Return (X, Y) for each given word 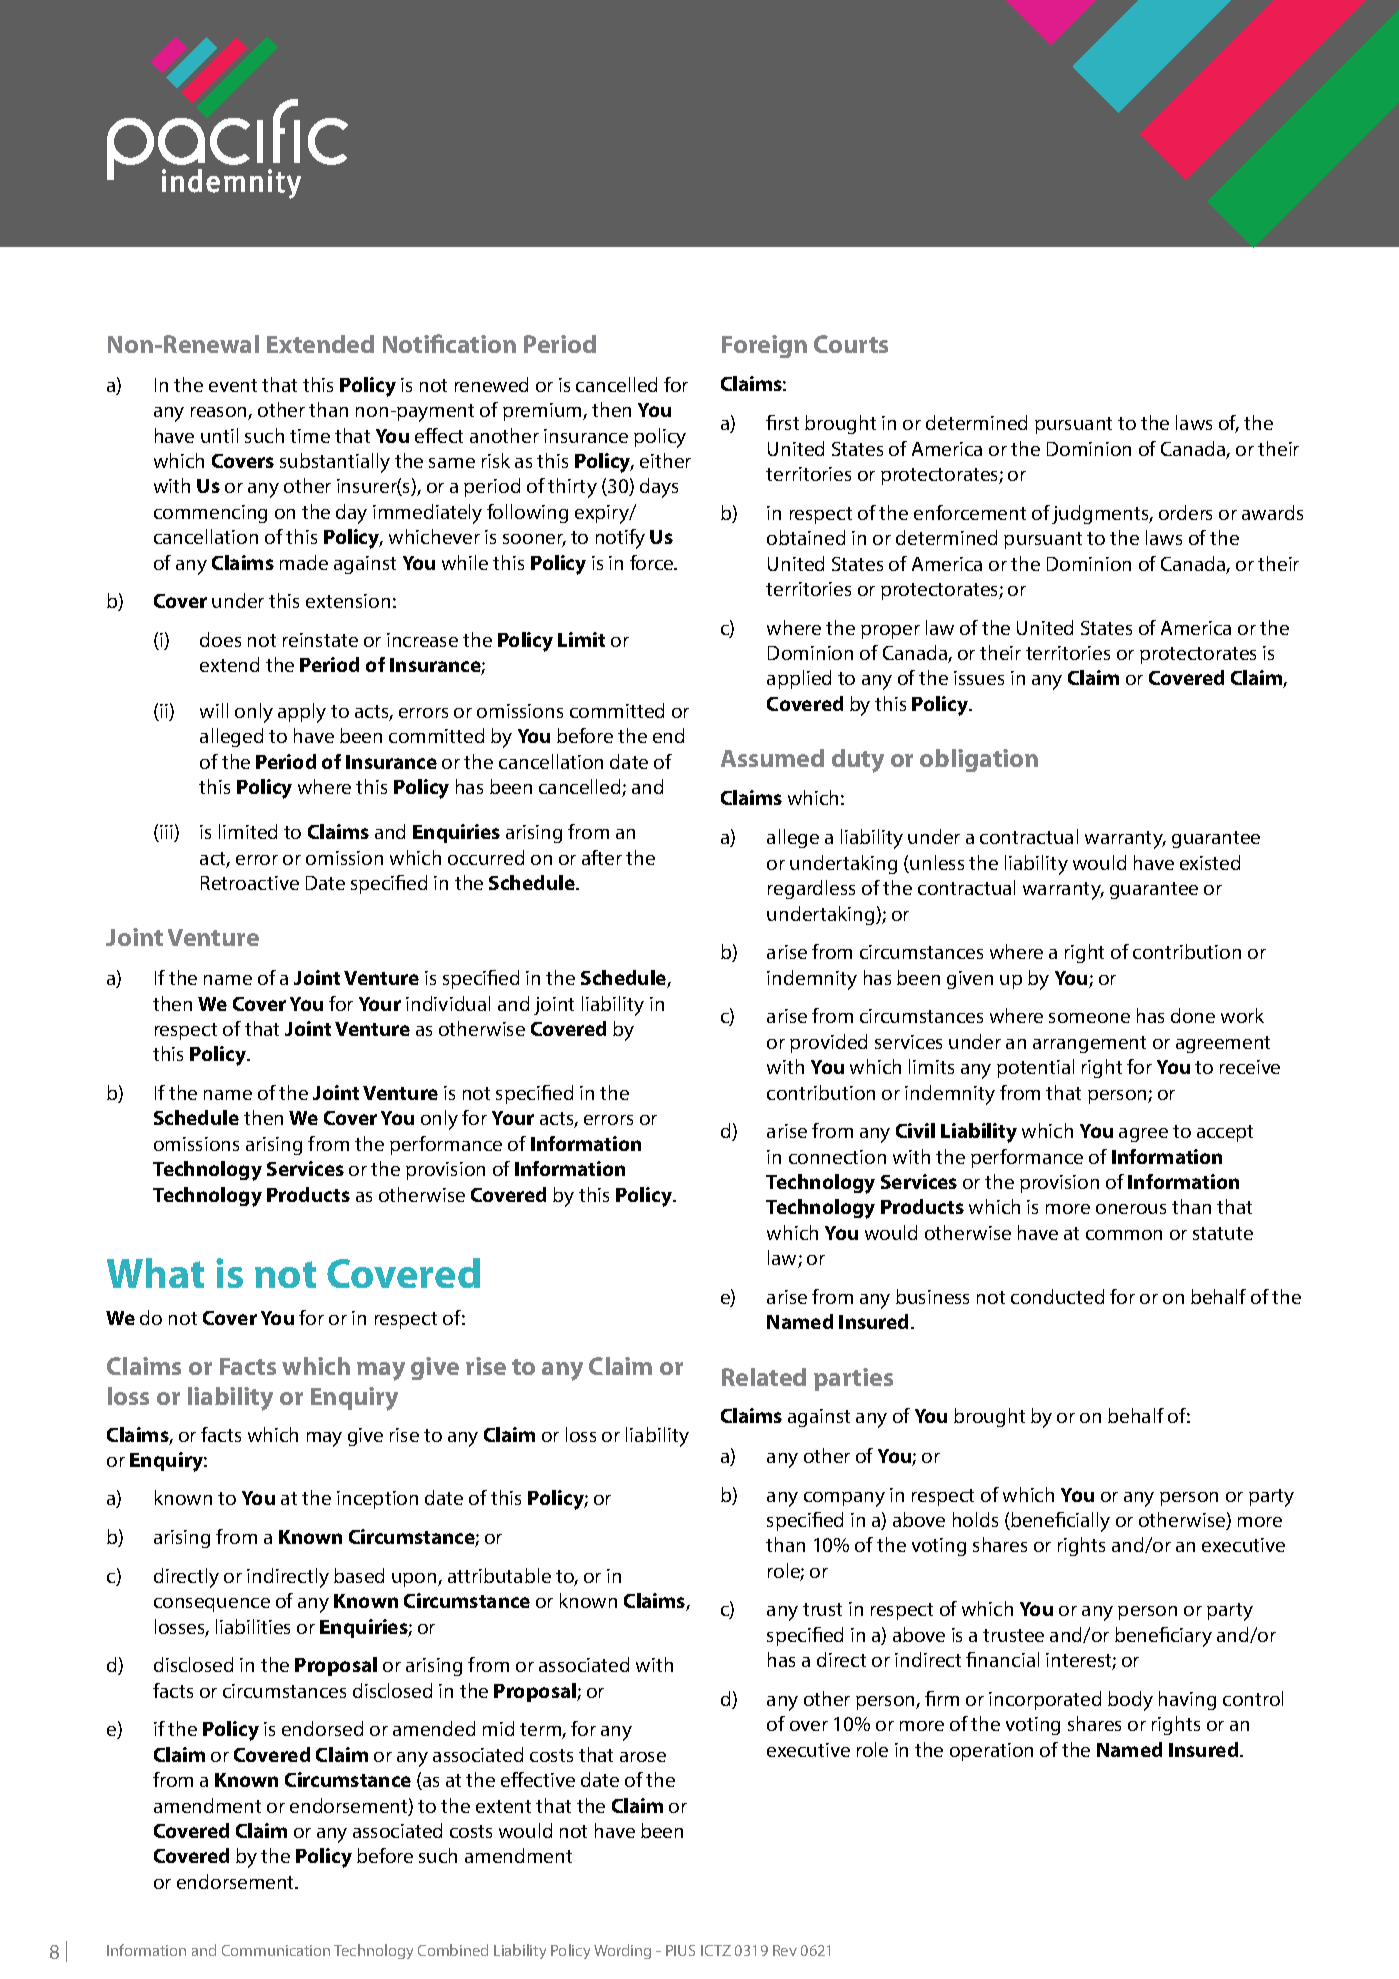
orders (1185, 512)
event (233, 385)
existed (1210, 862)
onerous (1131, 1209)
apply (302, 713)
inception (377, 1500)
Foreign (764, 346)
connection (837, 1157)
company (844, 1499)
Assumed (772, 758)
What (155, 1273)
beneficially (1059, 1522)
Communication (276, 1950)
